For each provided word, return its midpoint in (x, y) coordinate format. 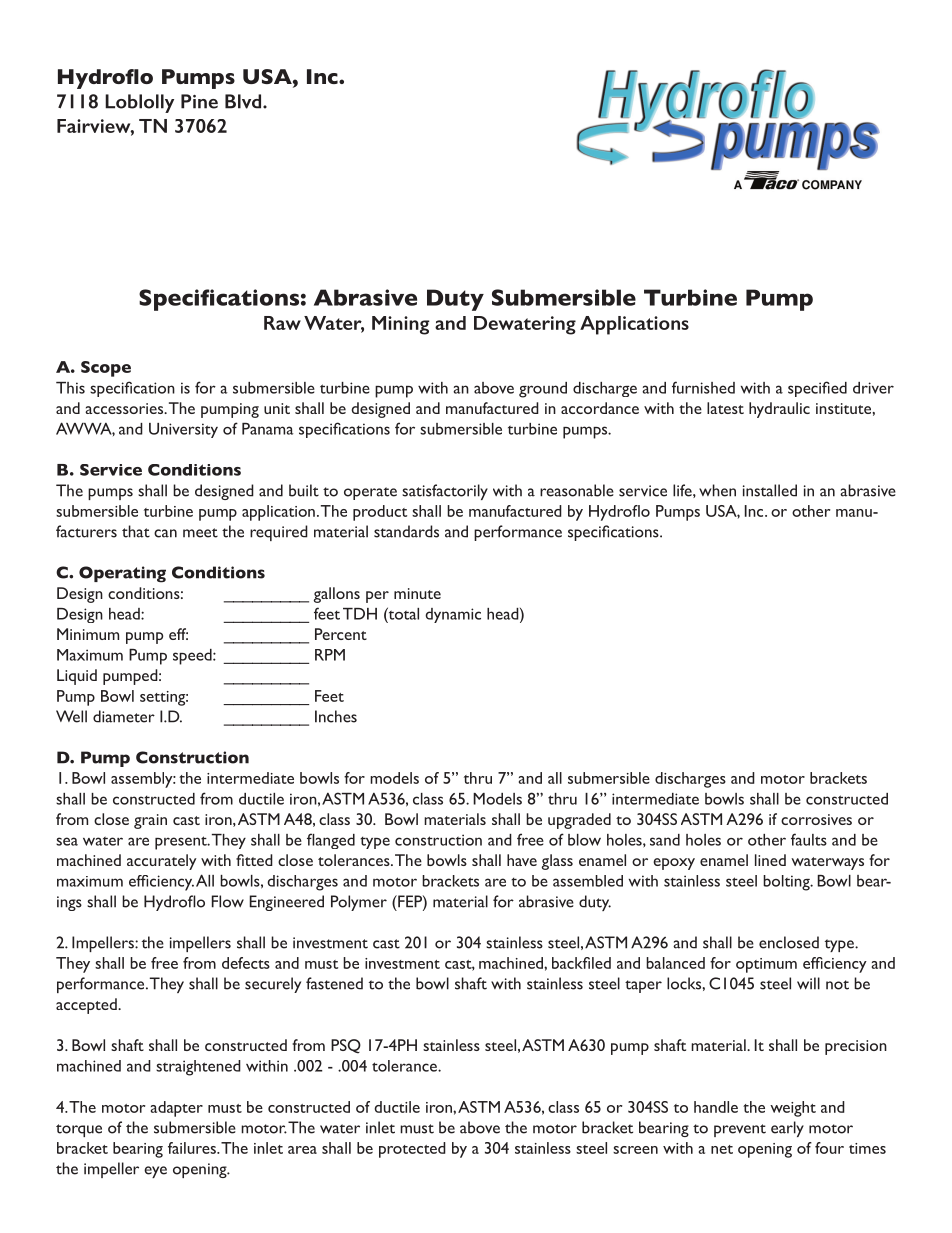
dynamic (453, 615)
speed (193, 657)
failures (193, 1148)
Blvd (244, 101)
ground (543, 390)
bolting (787, 883)
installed (770, 490)
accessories (125, 408)
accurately (162, 862)
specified (817, 389)
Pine (199, 101)
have (522, 860)
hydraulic (779, 410)
